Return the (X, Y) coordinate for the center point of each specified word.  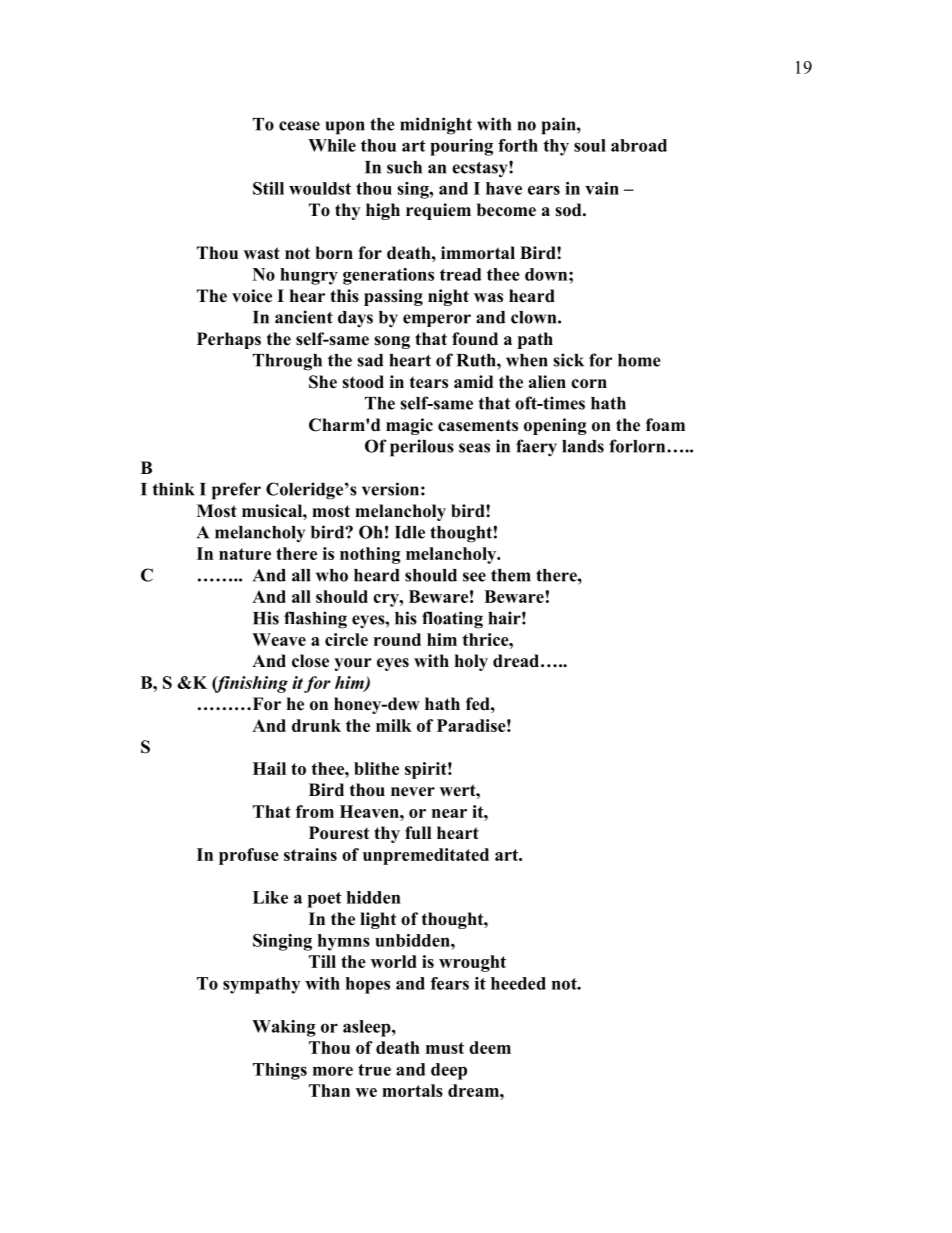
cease (299, 126)
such (404, 167)
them (511, 575)
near (449, 813)
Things (280, 1071)
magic (409, 426)
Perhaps (229, 340)
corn (589, 384)
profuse (249, 856)
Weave (279, 639)
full (418, 833)
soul (590, 145)
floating (452, 620)
